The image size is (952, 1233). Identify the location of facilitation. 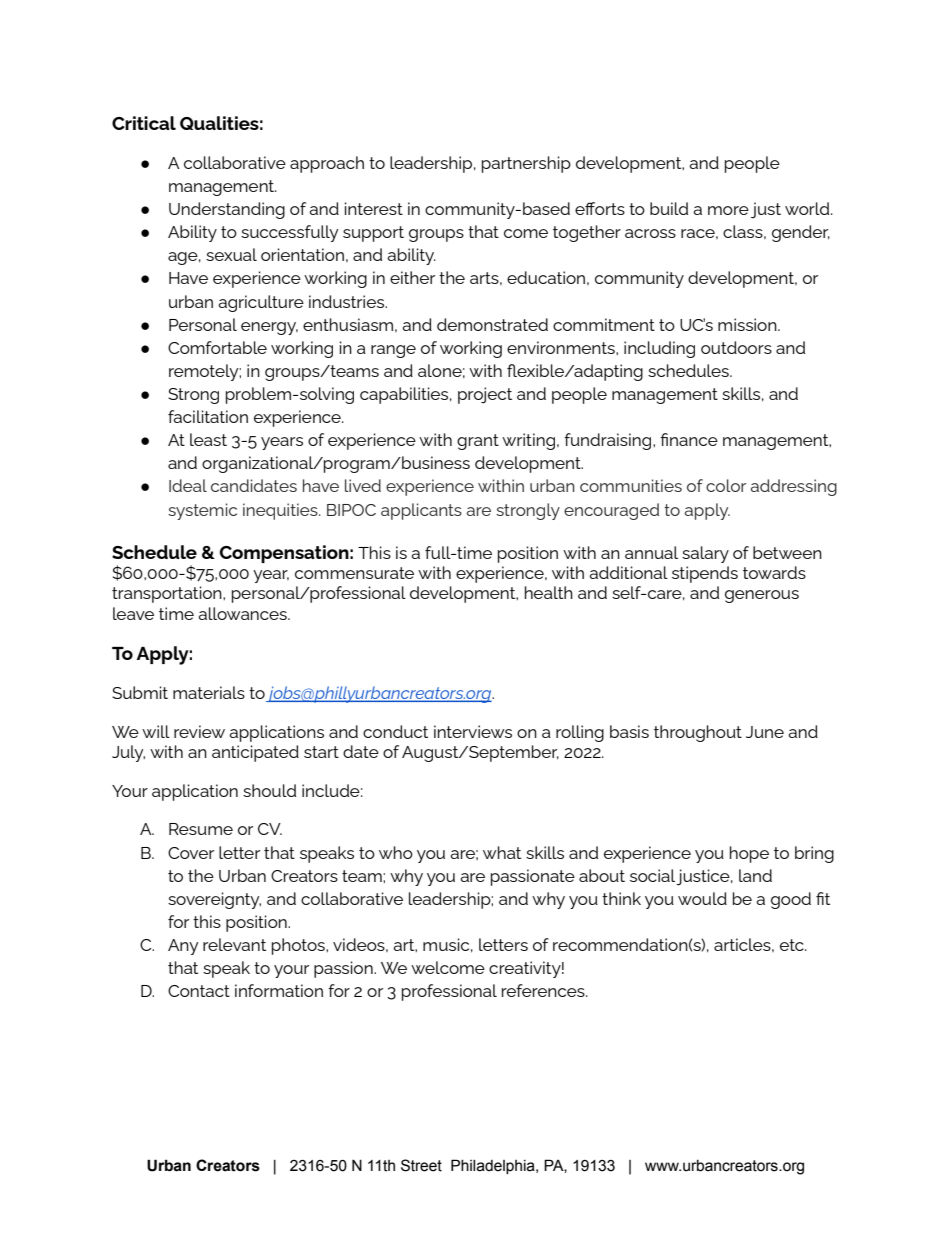
(208, 416).
